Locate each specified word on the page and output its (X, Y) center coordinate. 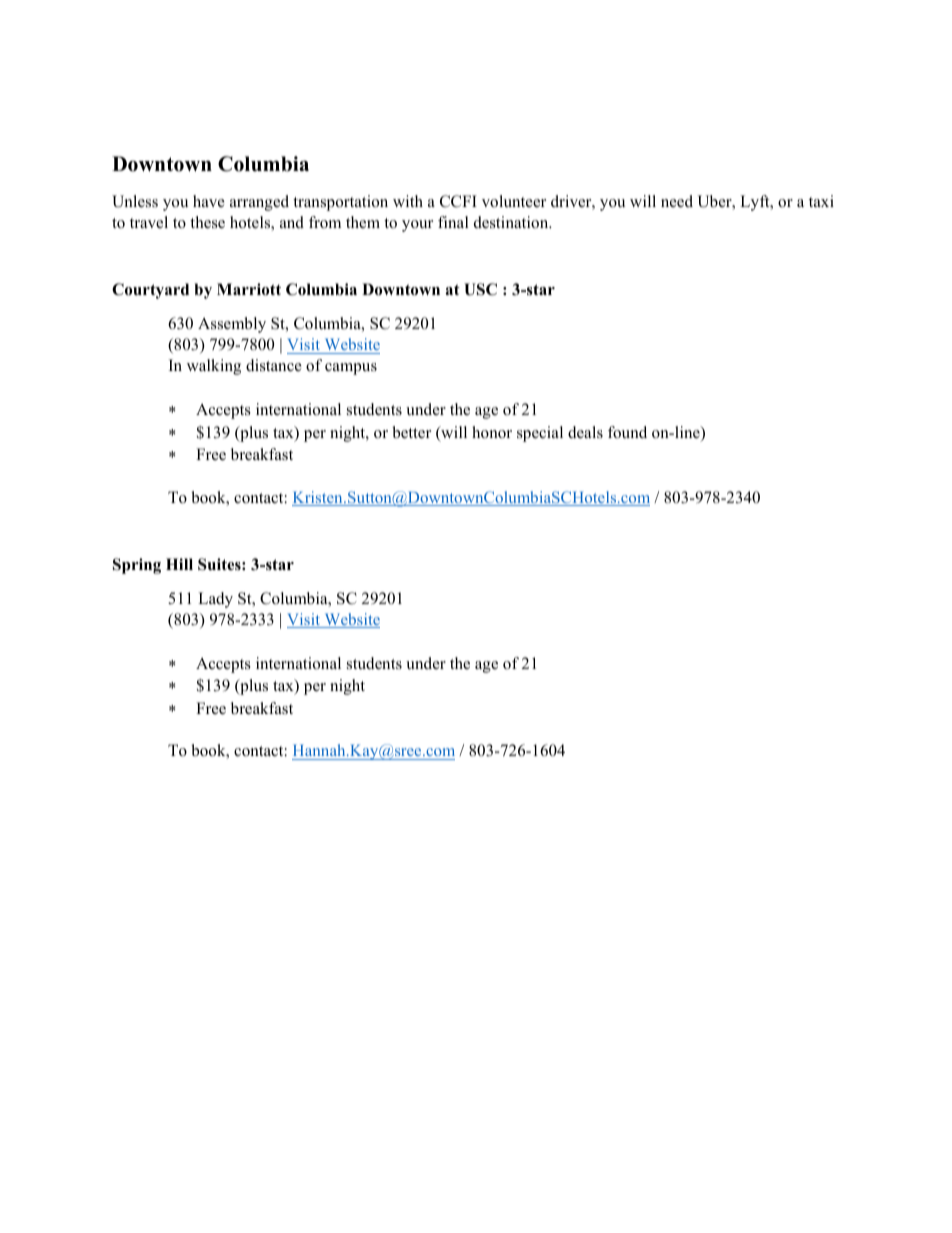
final (453, 222)
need (677, 201)
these (207, 222)
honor (492, 432)
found (627, 432)
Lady (215, 600)
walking (214, 367)
